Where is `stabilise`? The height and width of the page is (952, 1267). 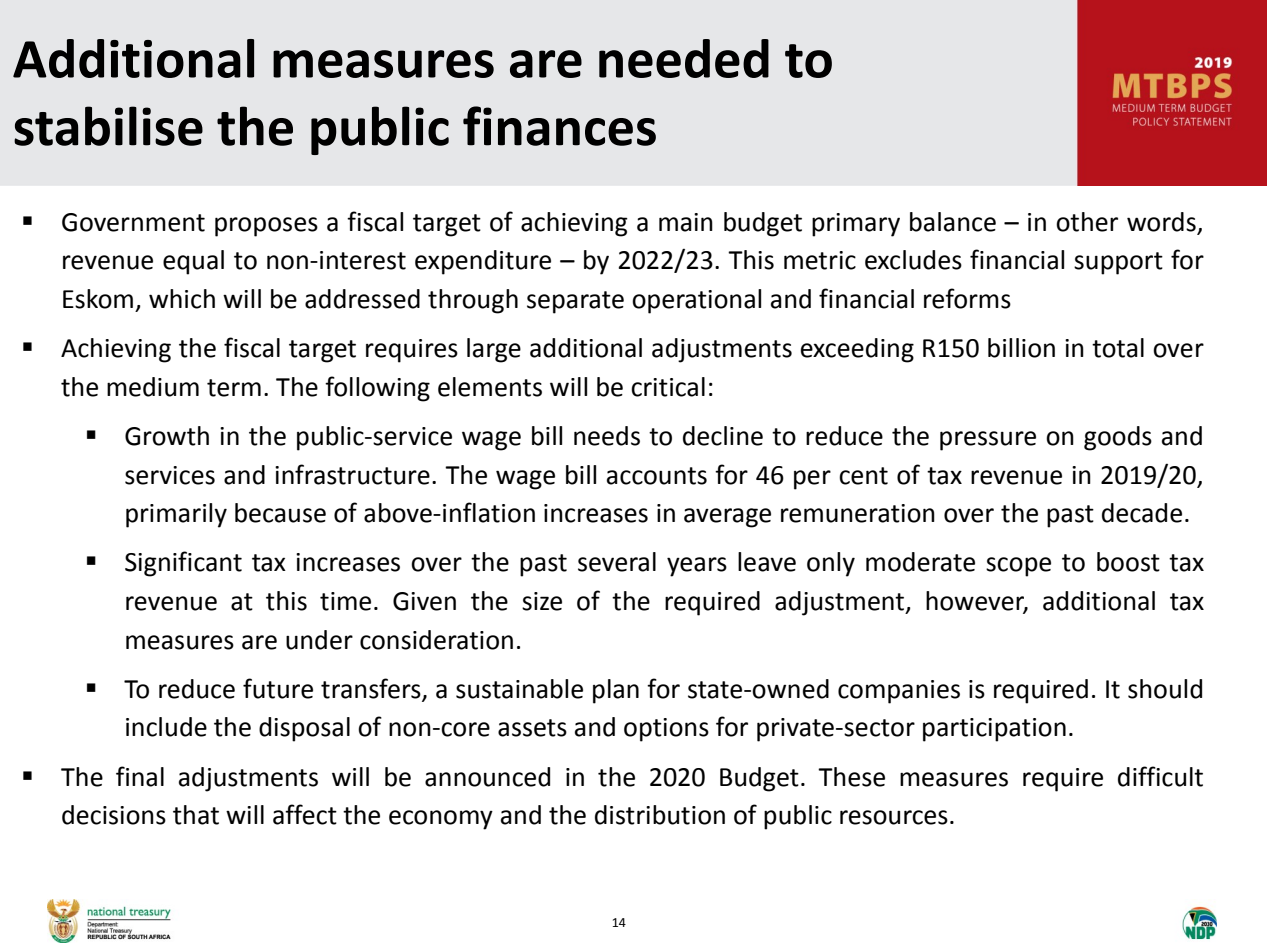
stabilise is located at coordinates (108, 126).
